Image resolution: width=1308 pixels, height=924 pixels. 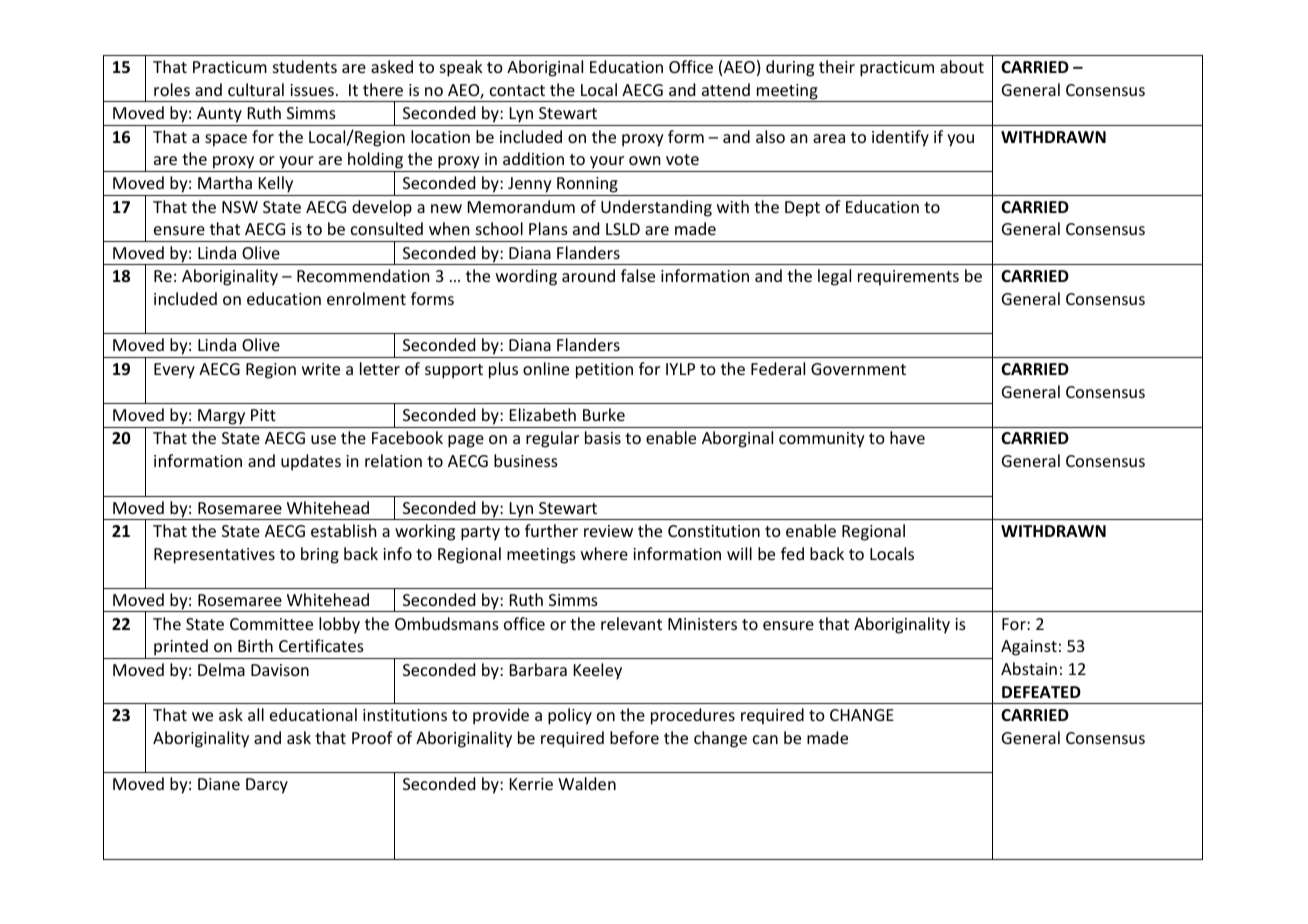 What do you see at coordinates (517, 90) in the screenshot?
I see `contact` at bounding box center [517, 90].
